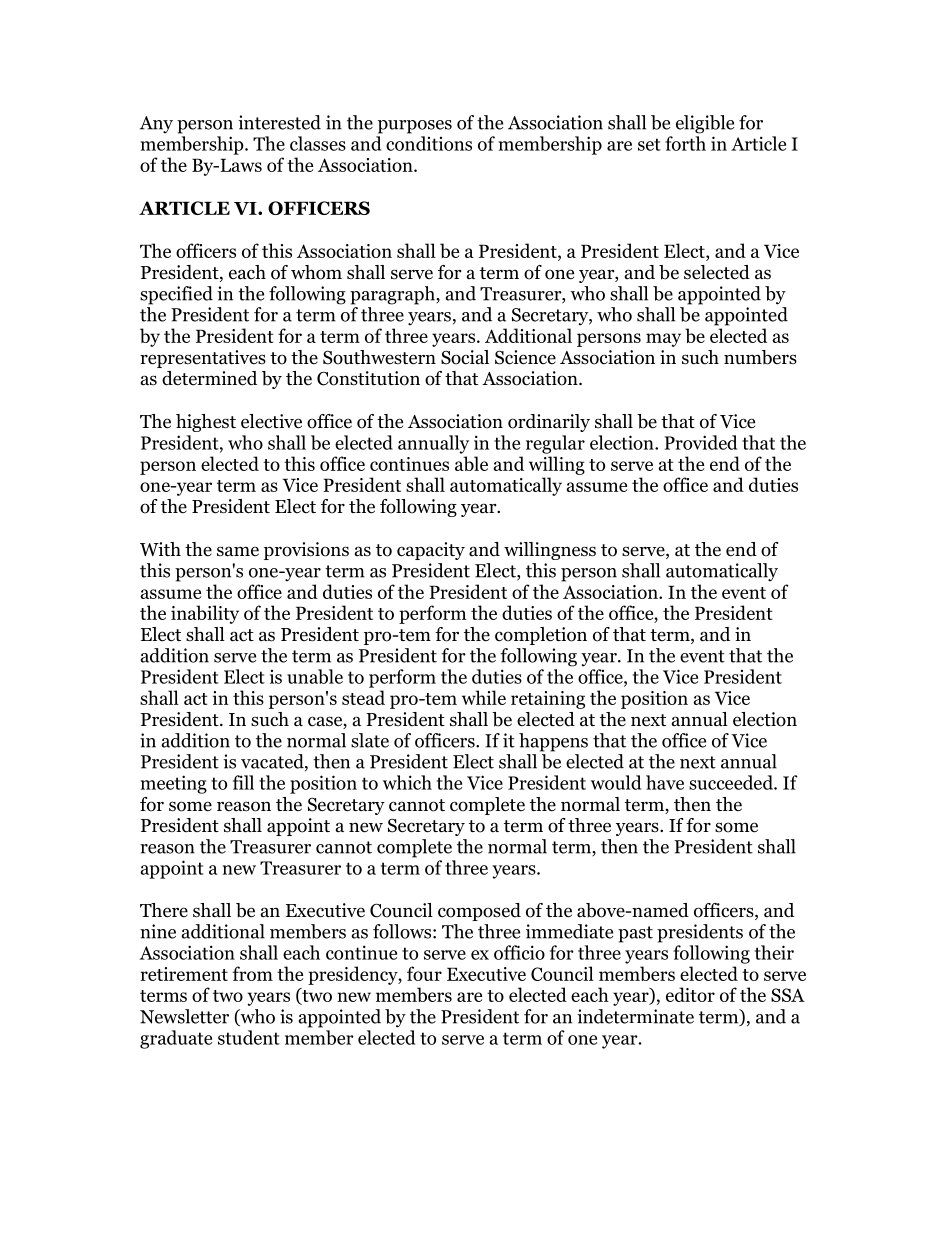  What do you see at coordinates (407, 782) in the image?
I see `which` at bounding box center [407, 782].
